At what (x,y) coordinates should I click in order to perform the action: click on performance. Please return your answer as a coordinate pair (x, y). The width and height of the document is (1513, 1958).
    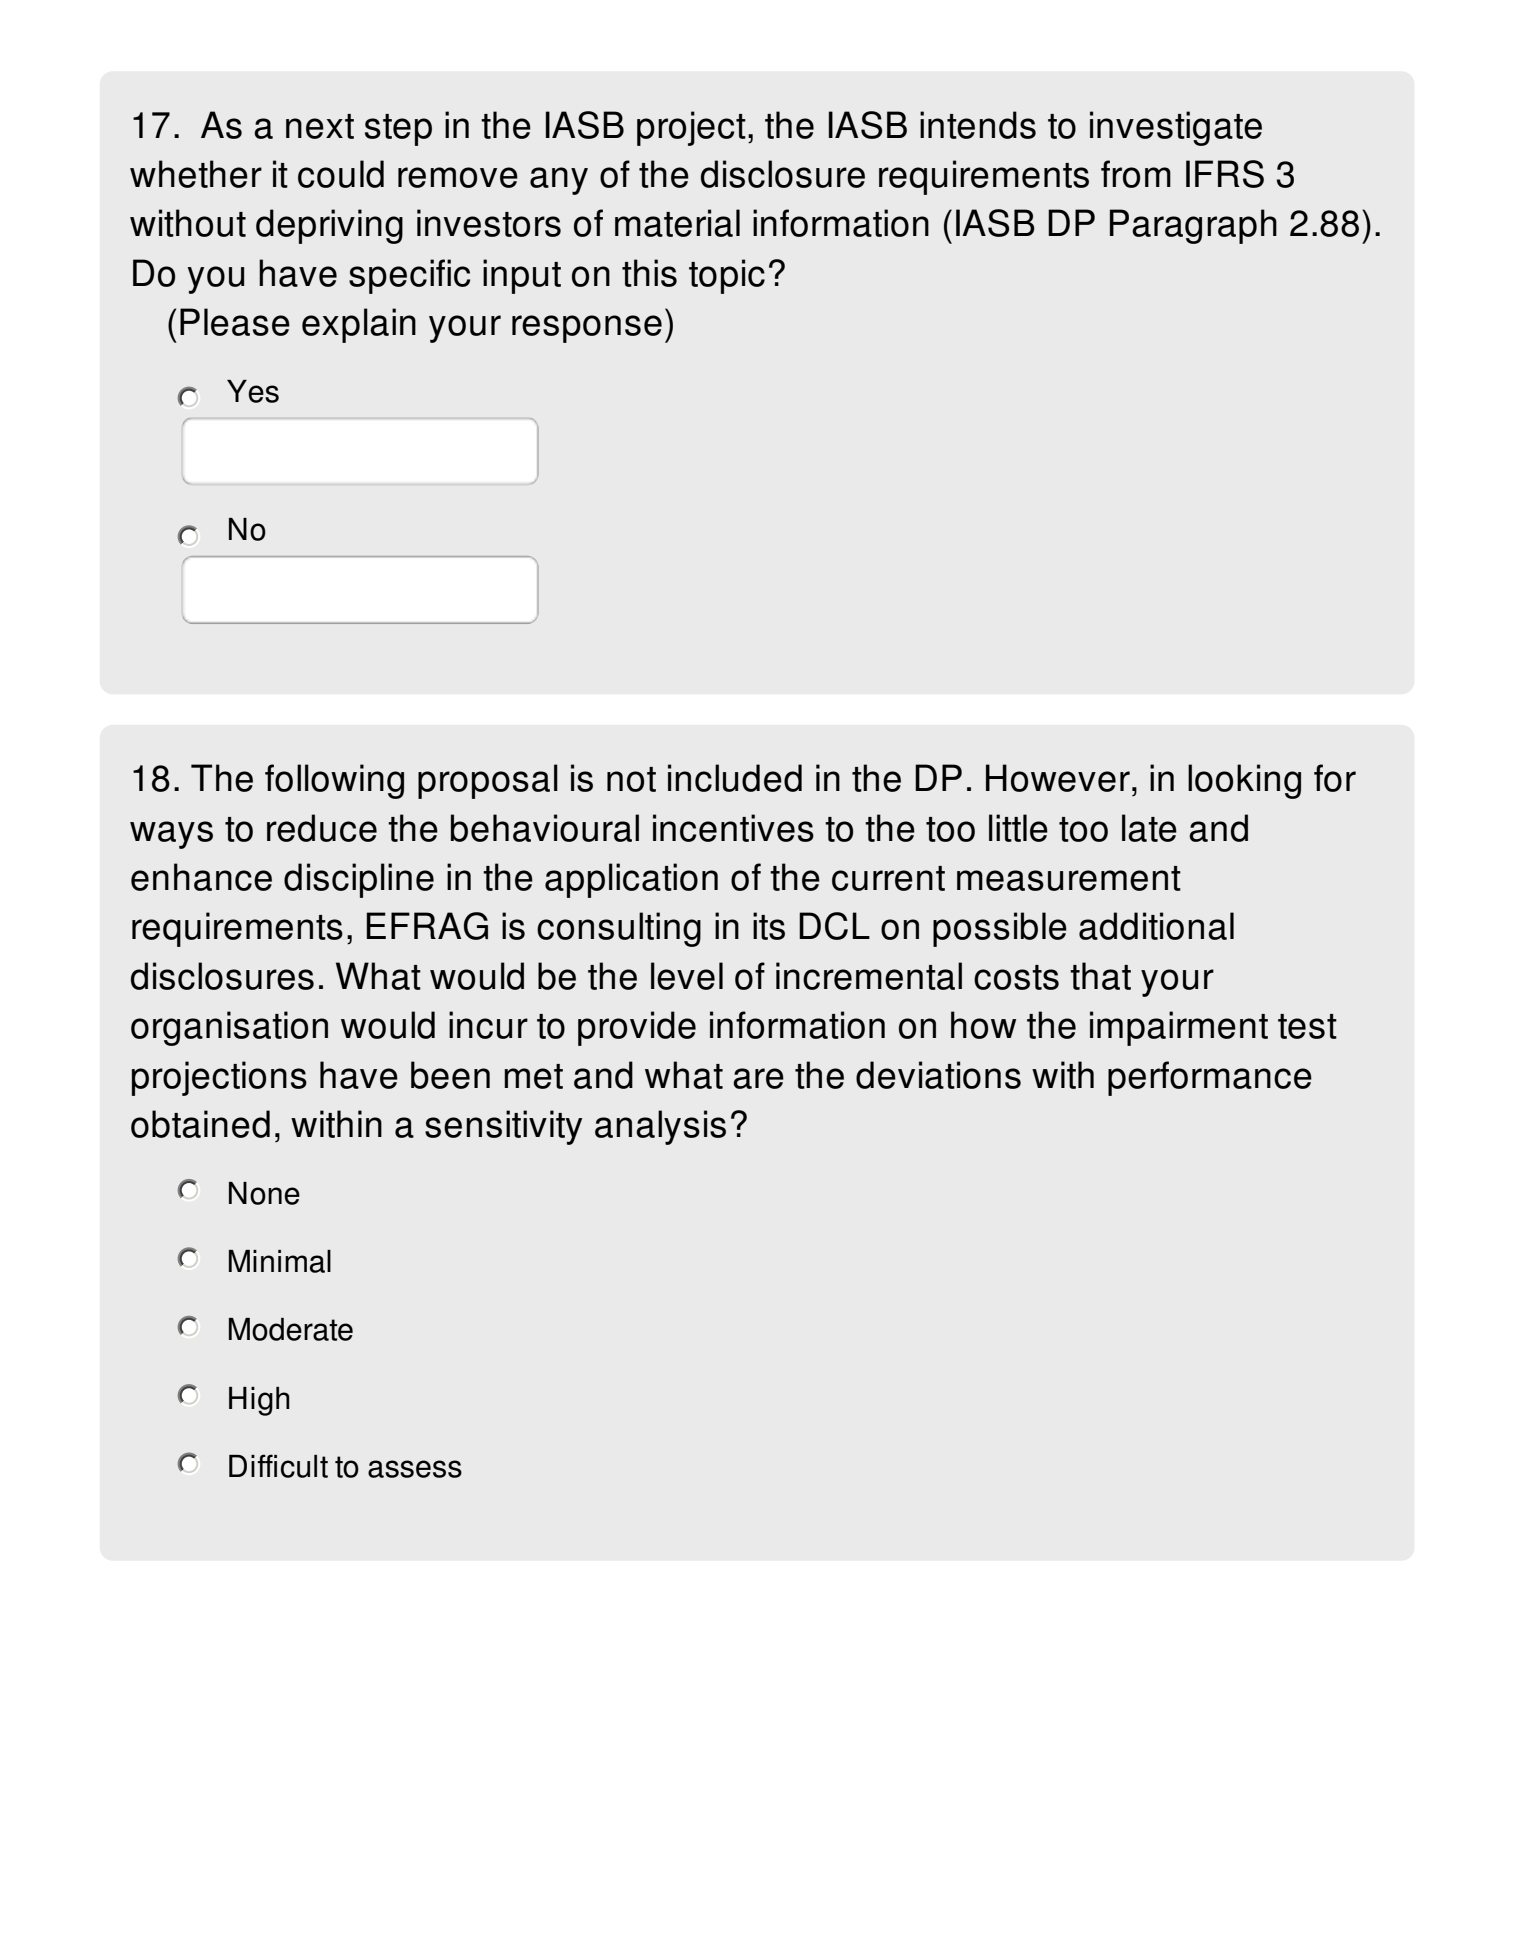
    Looking at the image, I should click on (1210, 1078).
